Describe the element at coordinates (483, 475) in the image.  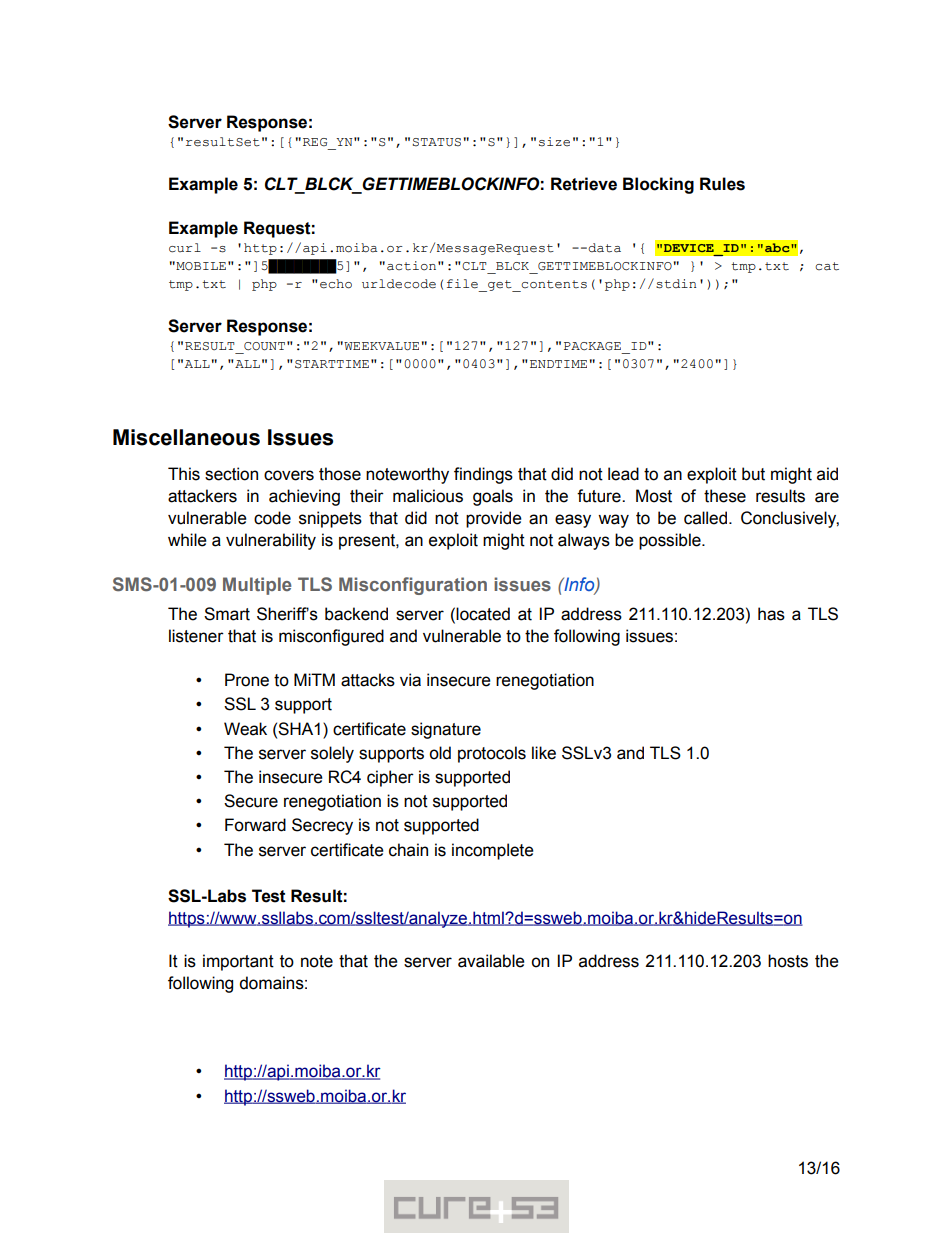
I see `findings` at that location.
